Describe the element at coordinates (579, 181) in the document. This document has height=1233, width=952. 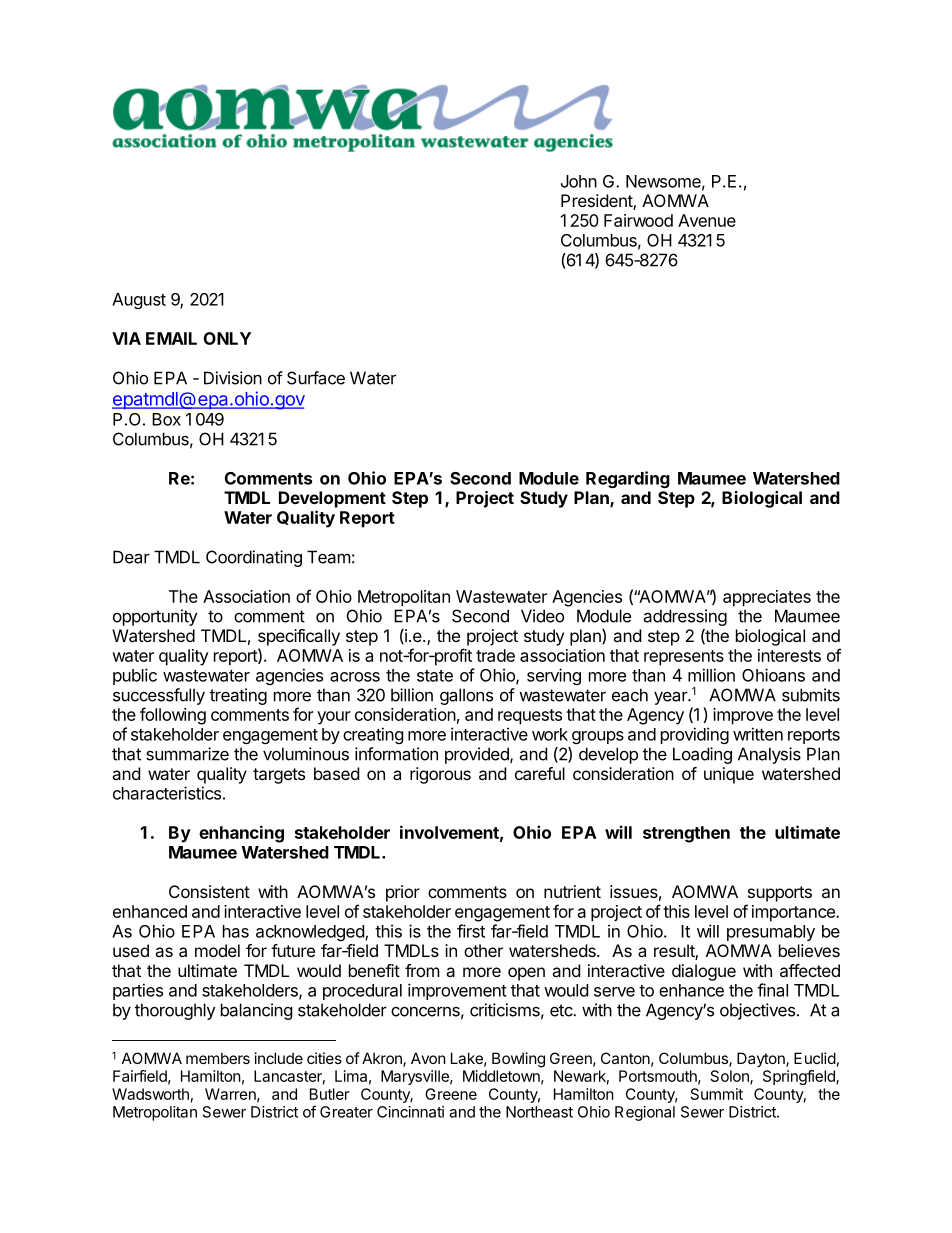
I see `John` at that location.
